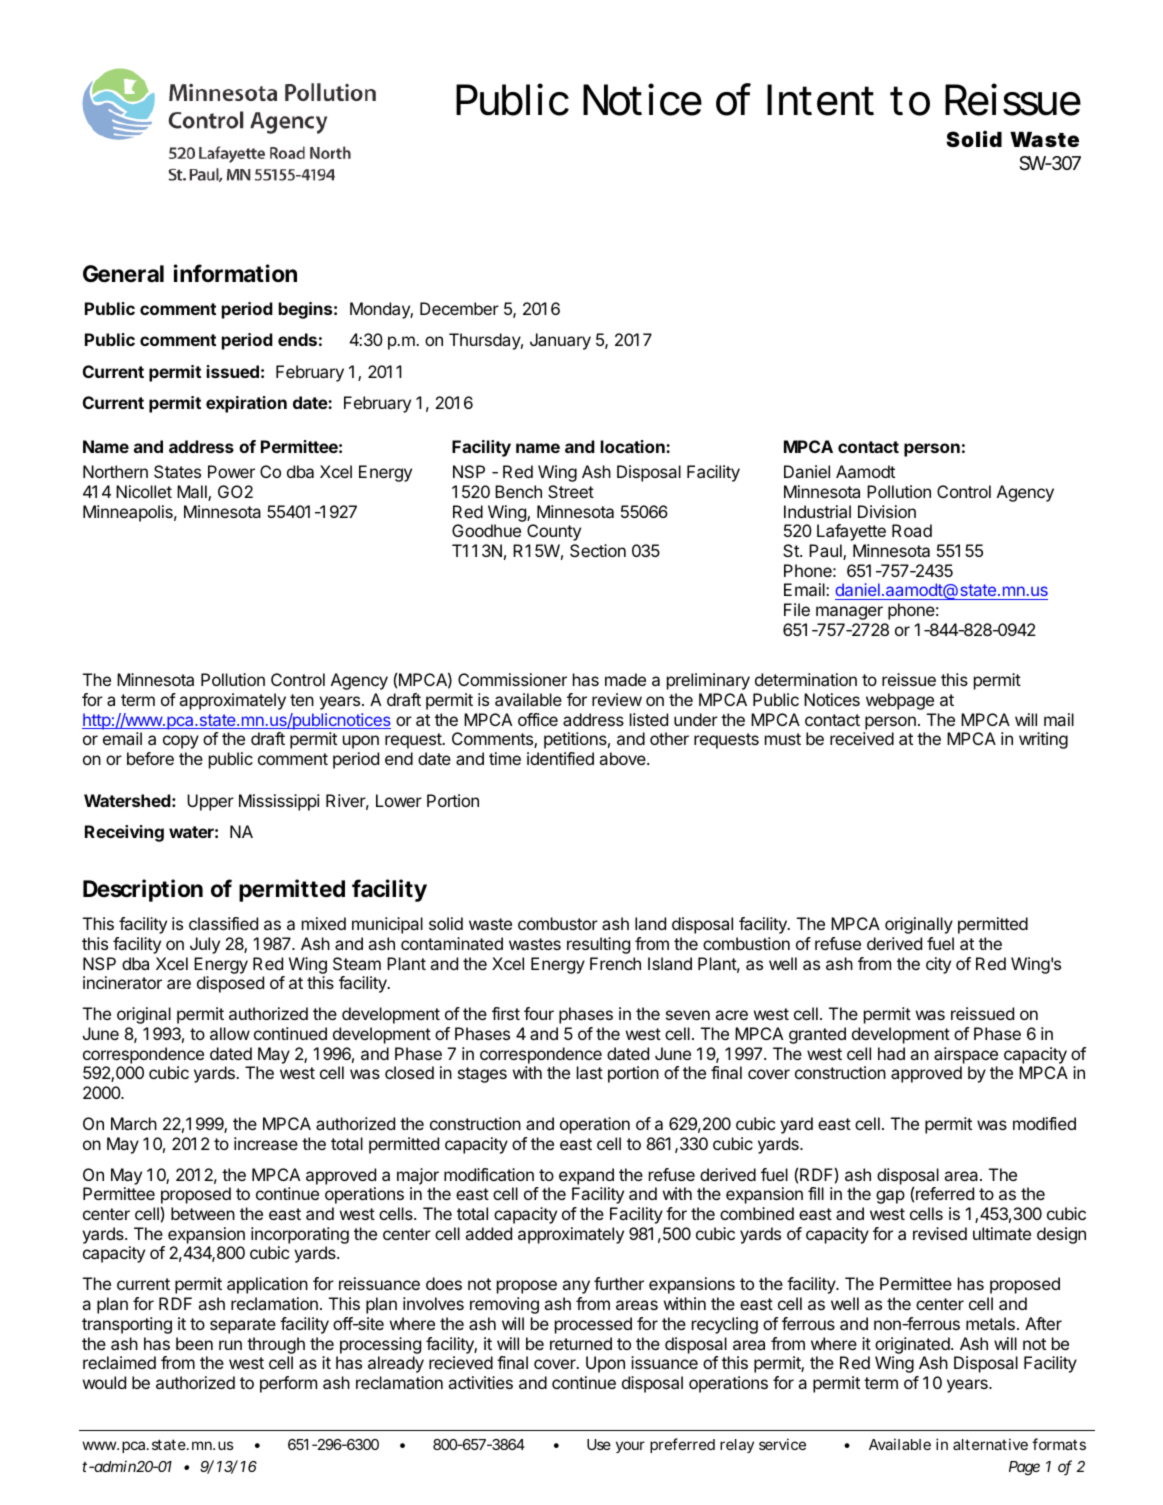 The width and height of the page is (1163, 1505). What do you see at coordinates (862, 738) in the page?
I see `received` at bounding box center [862, 738].
